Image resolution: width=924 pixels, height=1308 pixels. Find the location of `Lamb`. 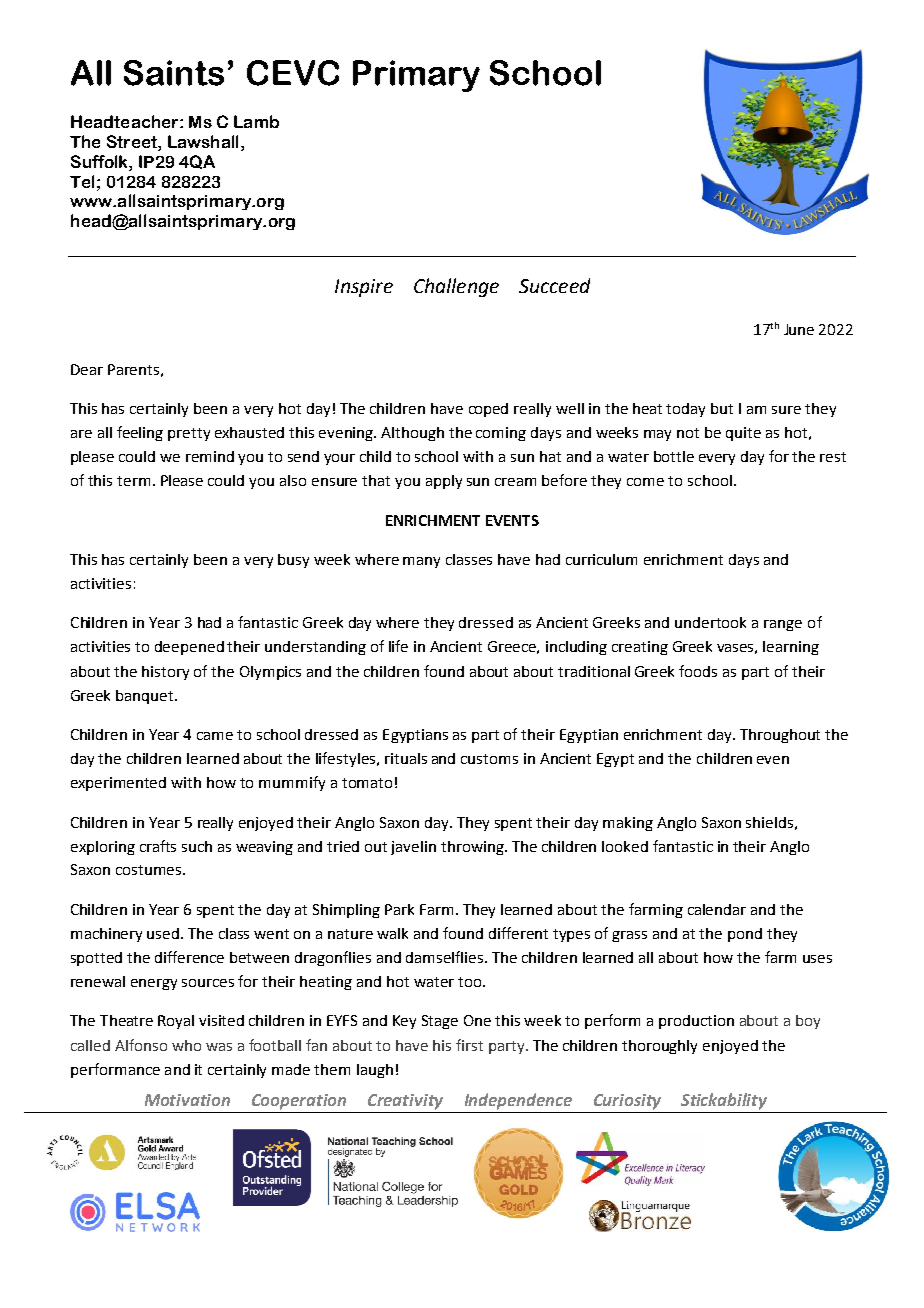

Lamb is located at coordinates (256, 121).
